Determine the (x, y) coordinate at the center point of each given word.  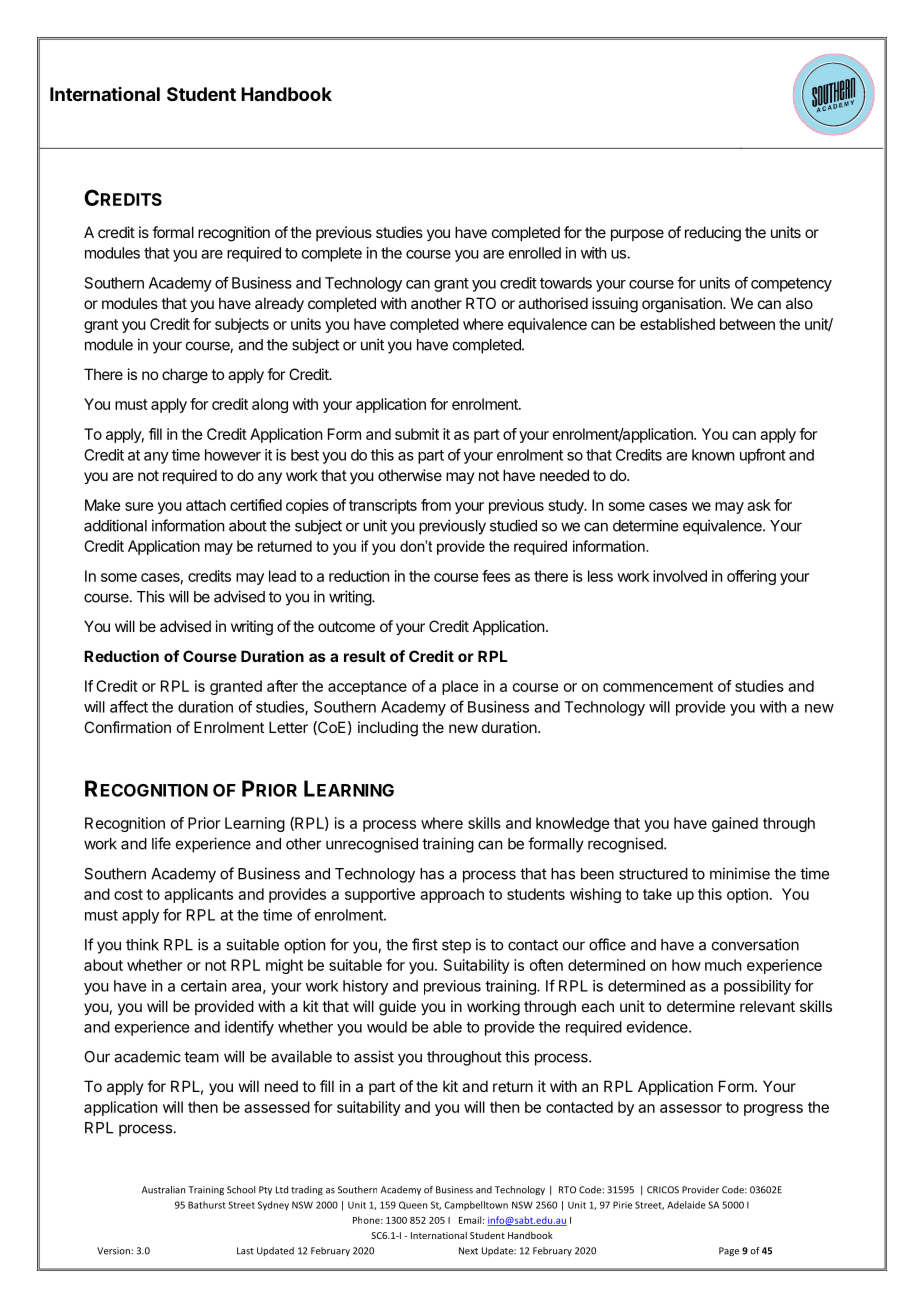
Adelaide (686, 1205)
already (279, 304)
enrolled (535, 253)
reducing (713, 234)
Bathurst (207, 1205)
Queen (413, 1205)
